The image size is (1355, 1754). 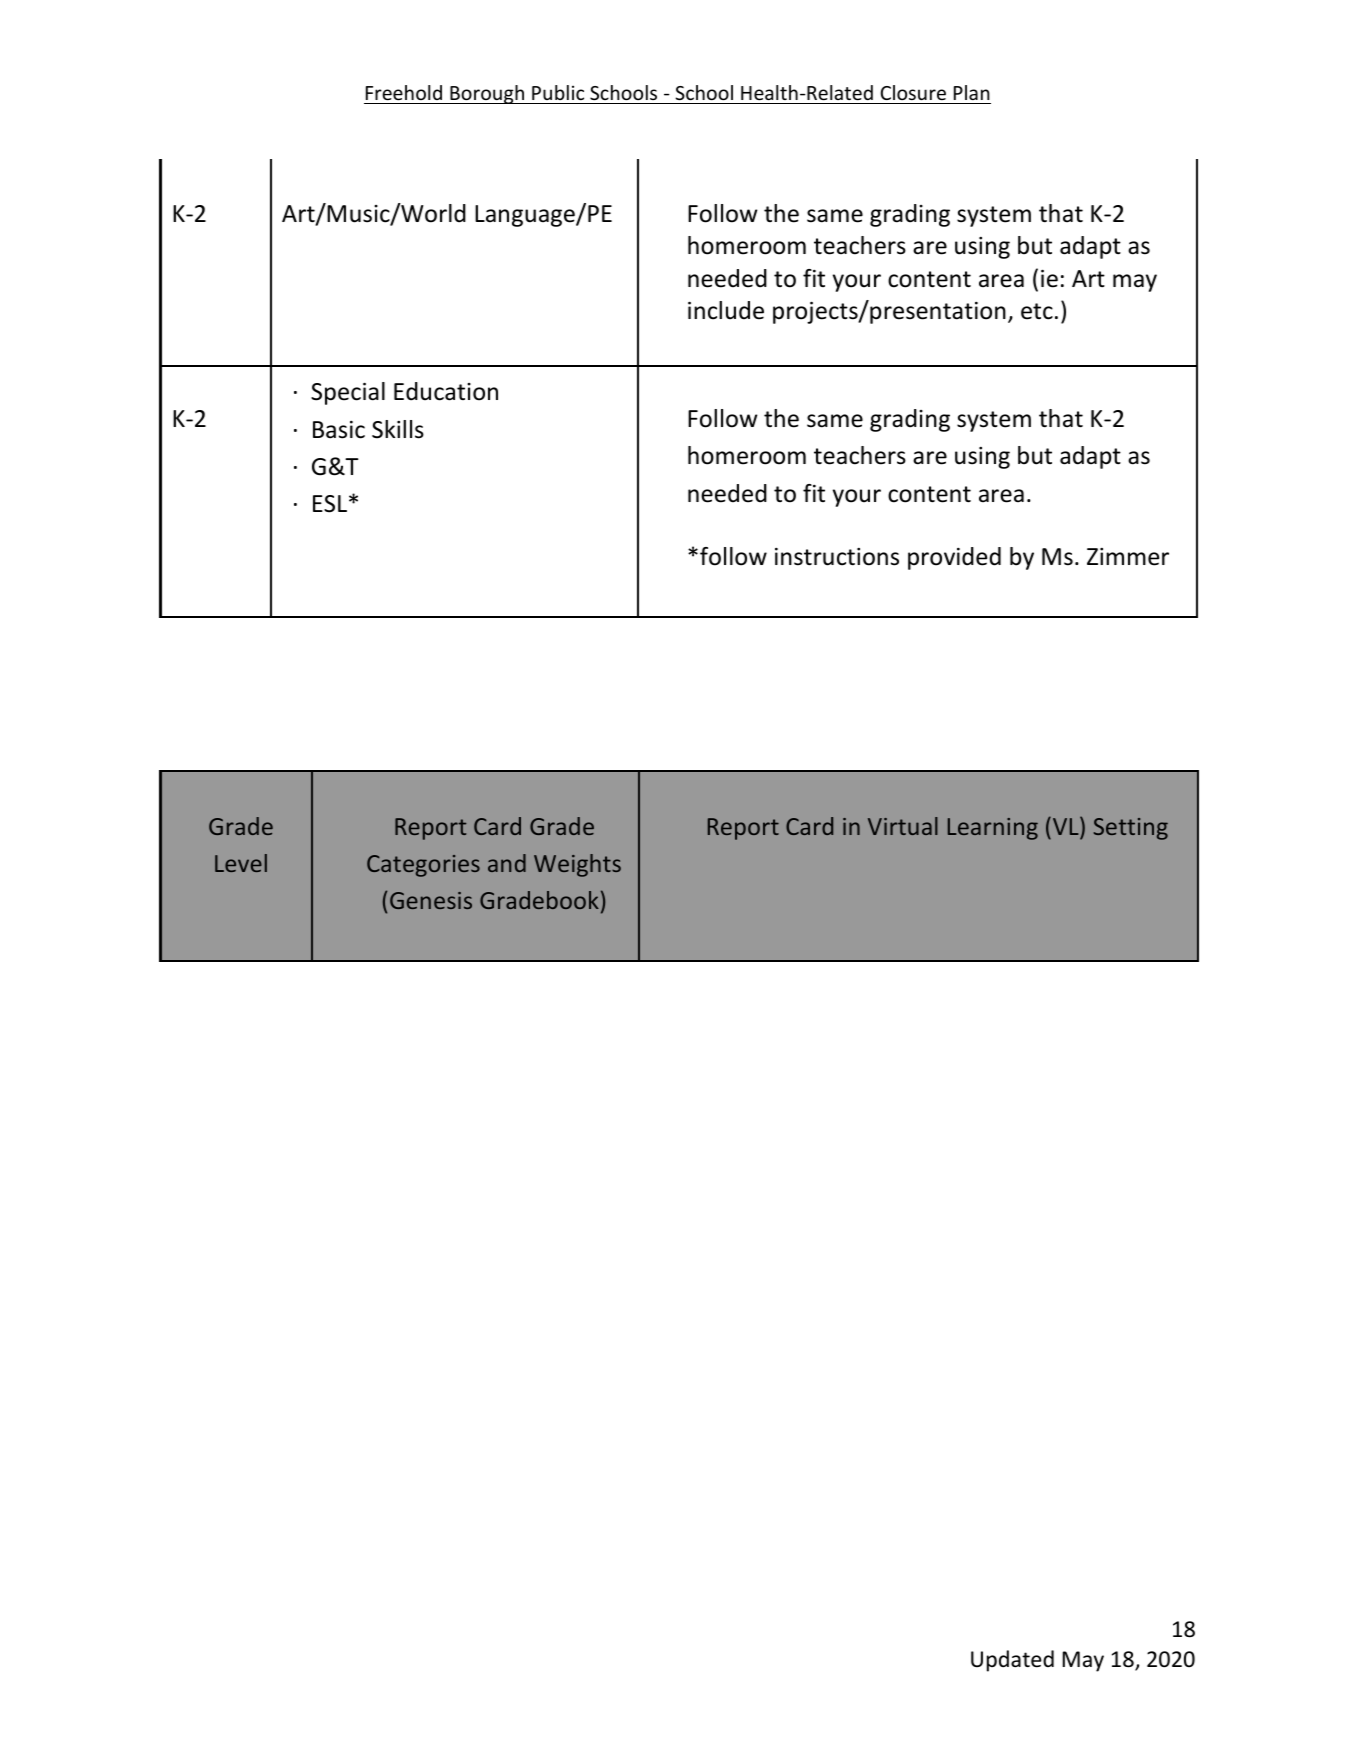 I want to click on Plan, so click(x=972, y=92).
